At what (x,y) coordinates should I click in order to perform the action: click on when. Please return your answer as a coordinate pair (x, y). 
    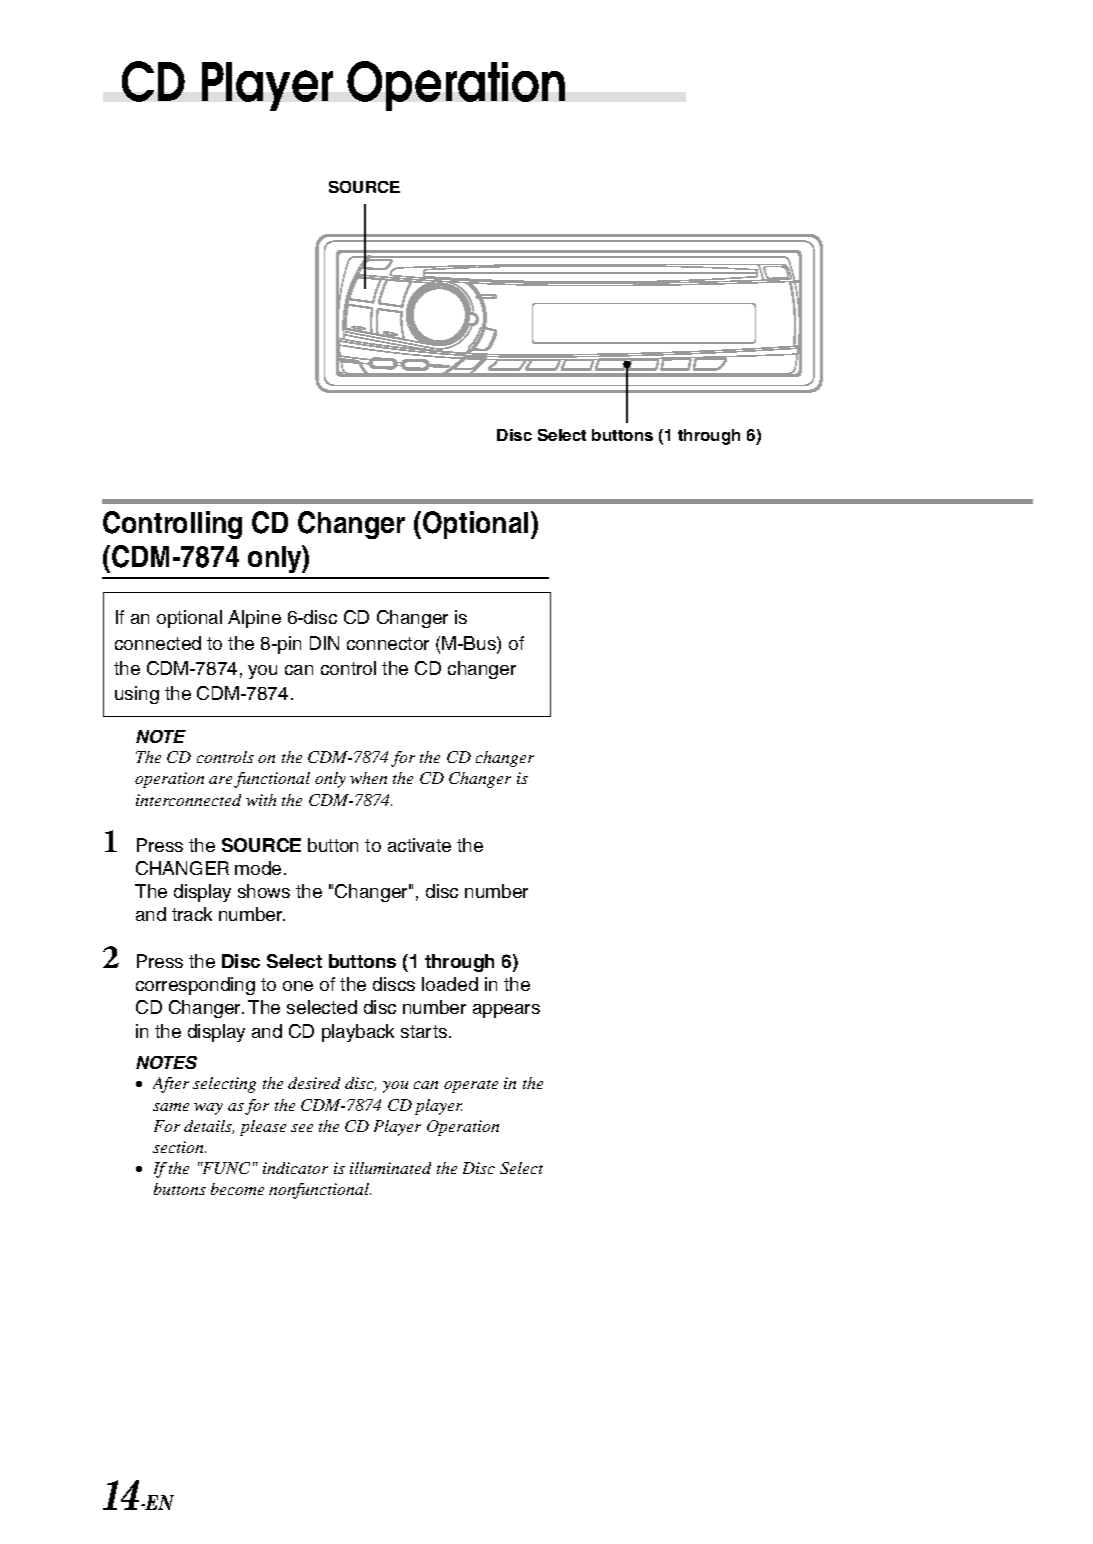
    Looking at the image, I should click on (368, 778).
